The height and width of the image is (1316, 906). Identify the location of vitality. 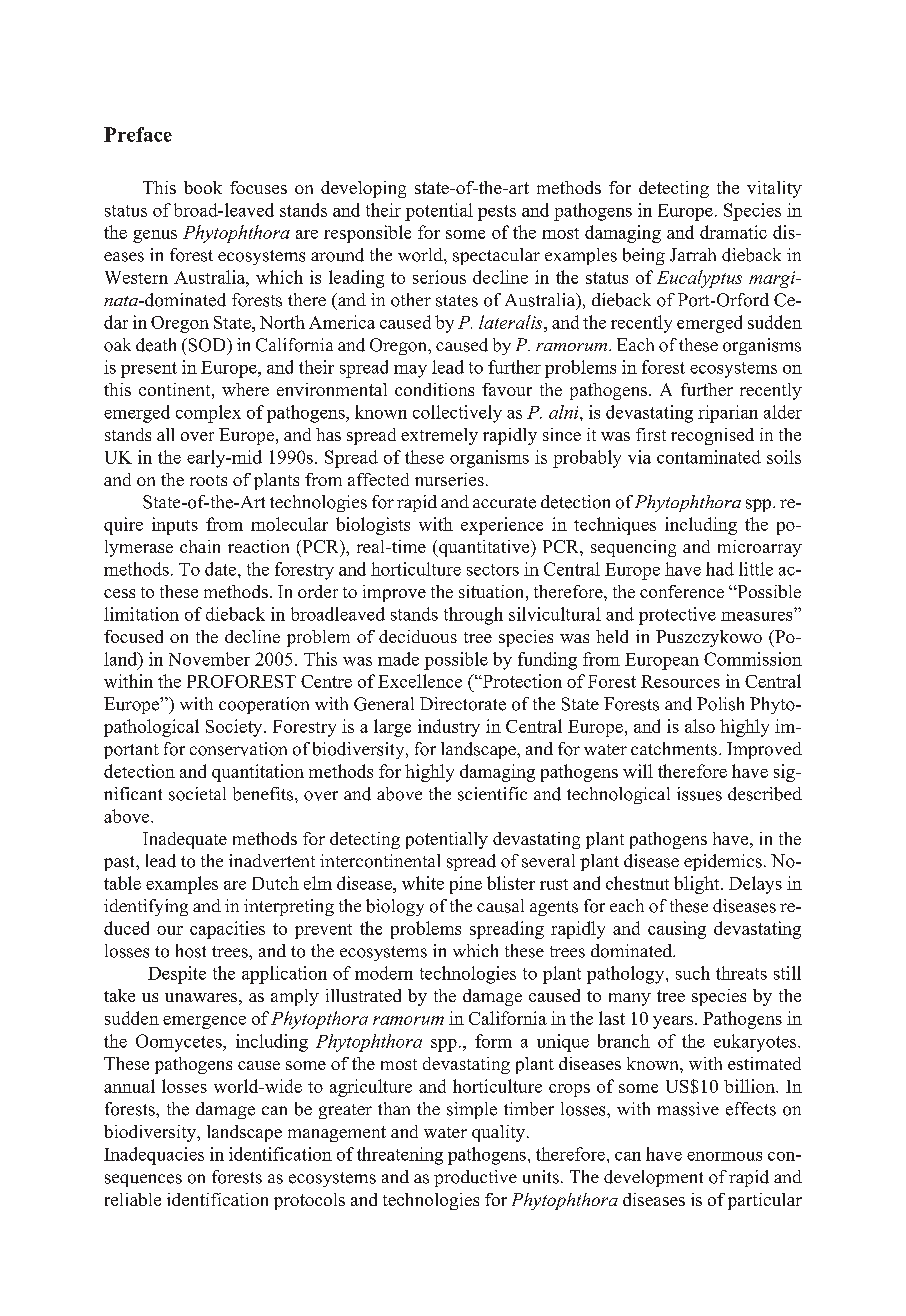
(774, 189).
